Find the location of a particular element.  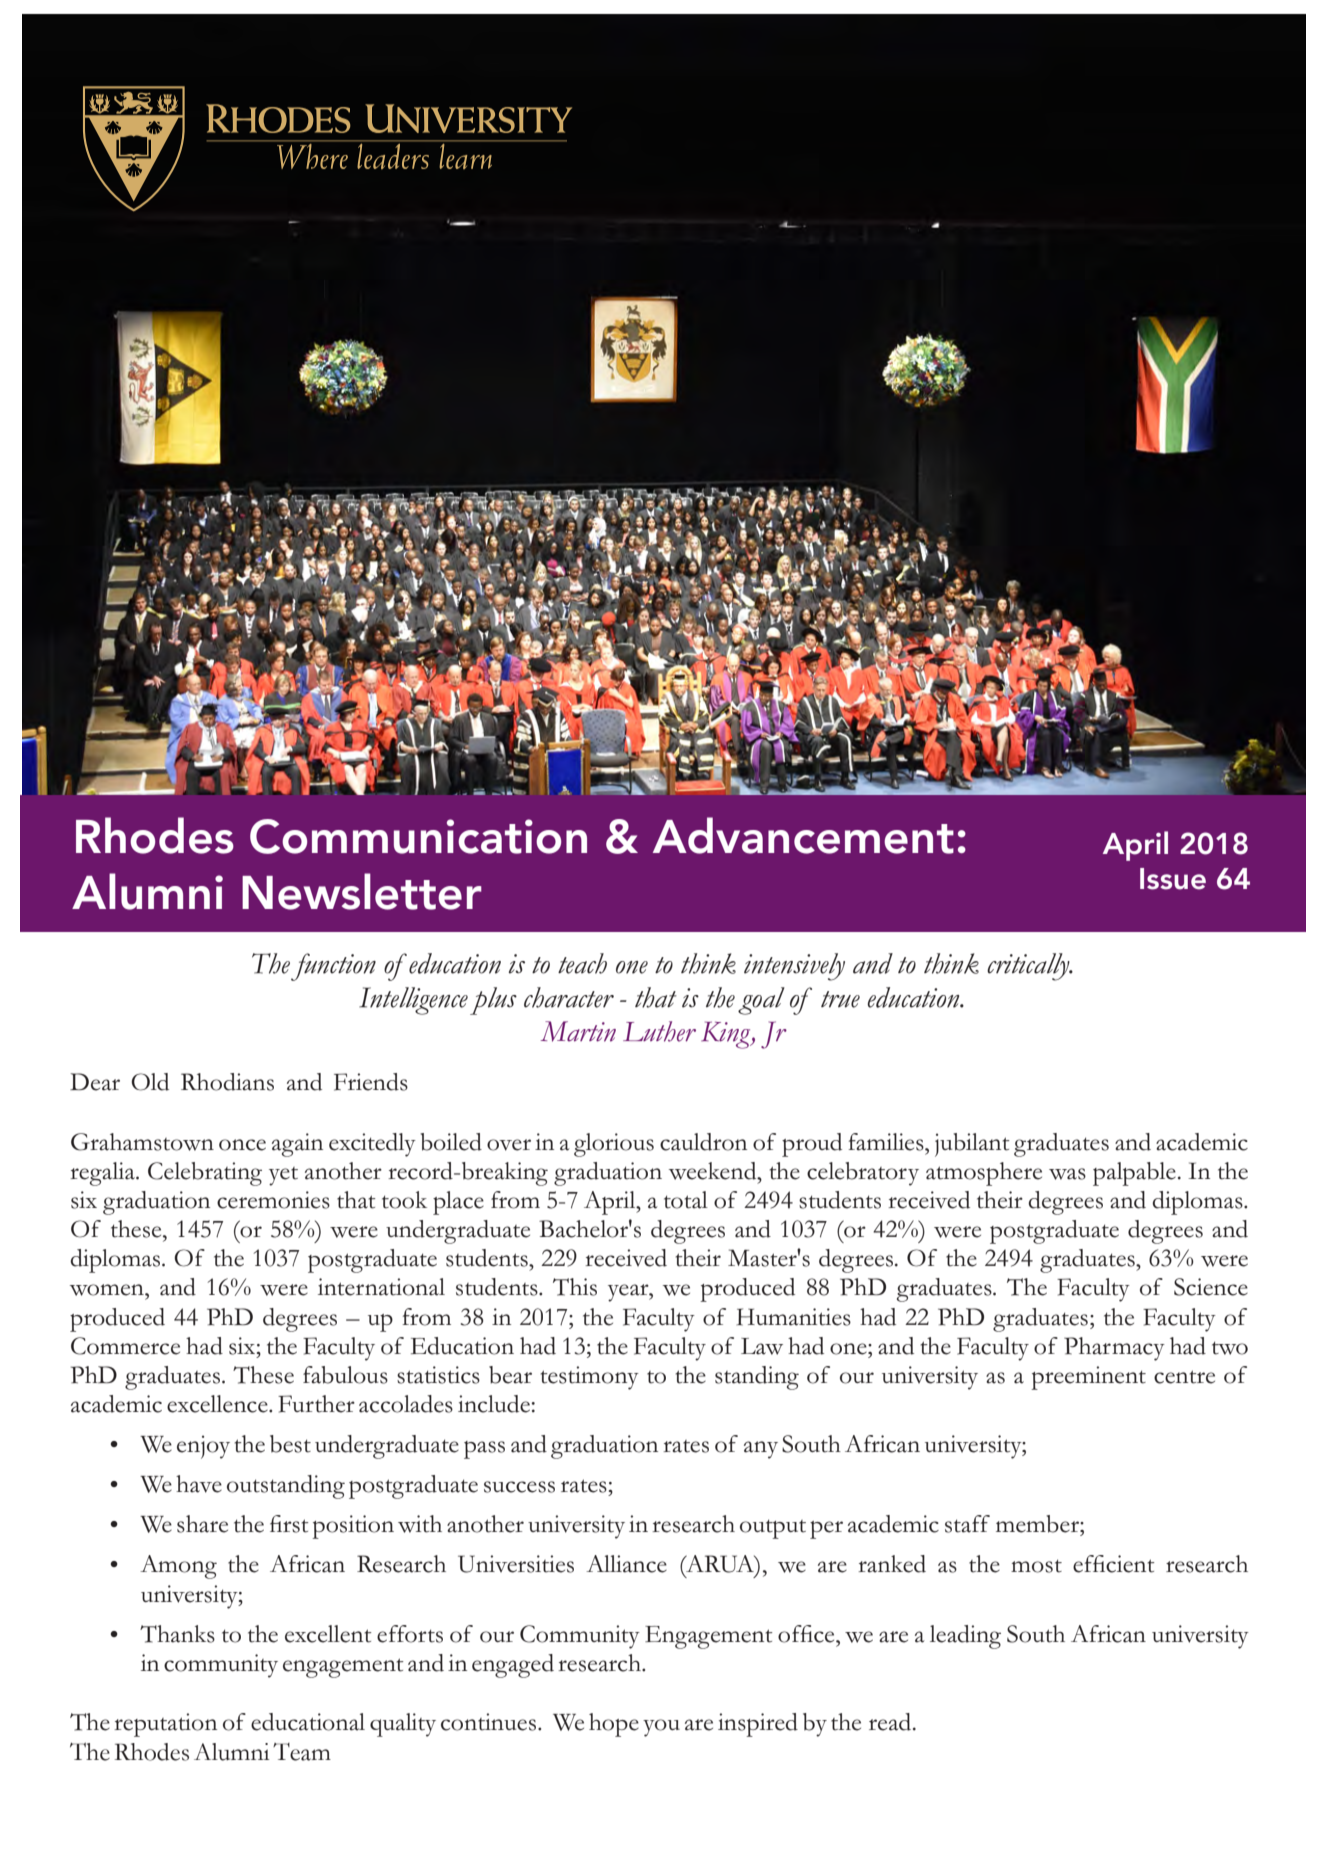

read is located at coordinates (891, 1722).
